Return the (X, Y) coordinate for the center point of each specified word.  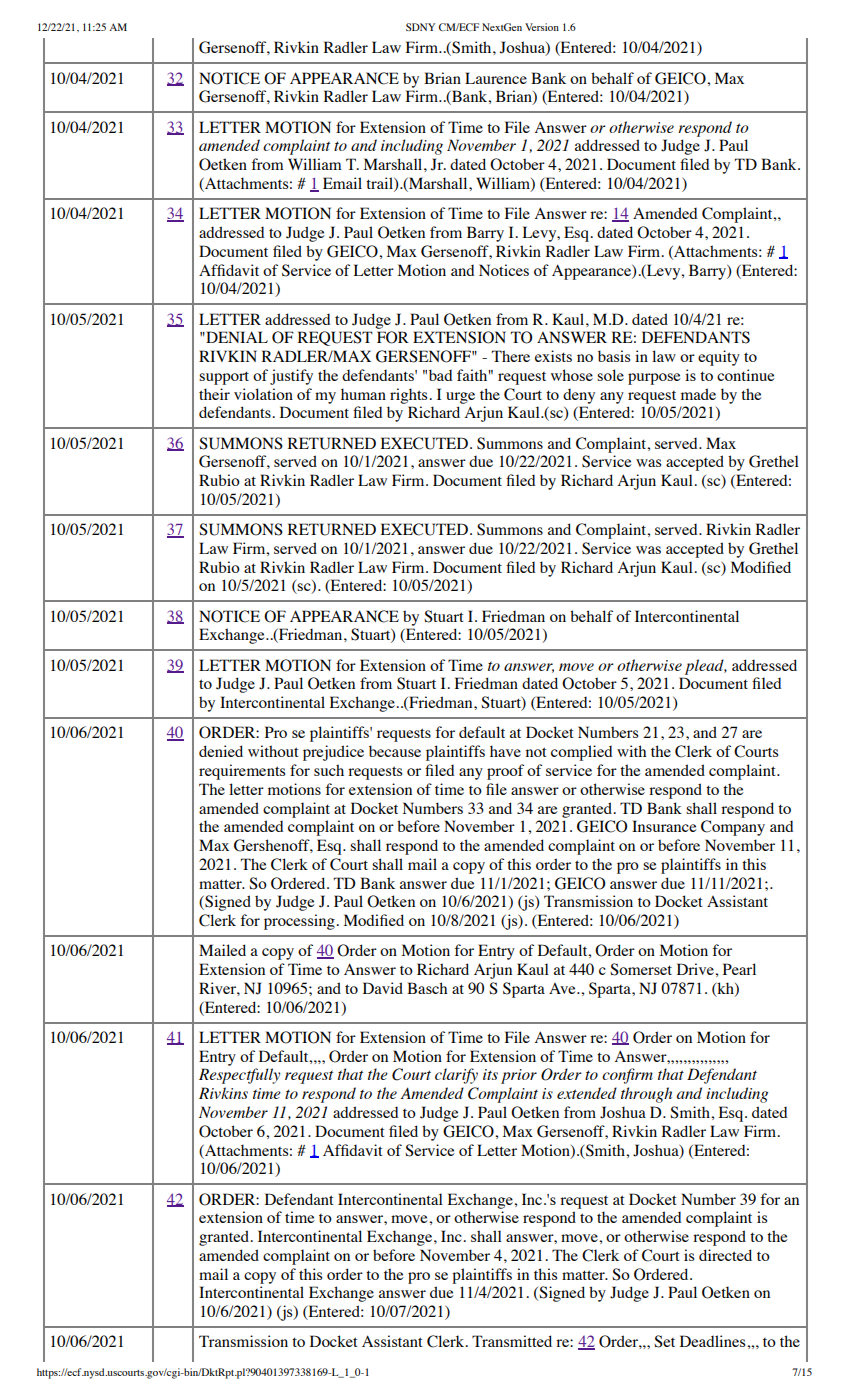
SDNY (420, 27)
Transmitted (512, 1341)
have (505, 751)
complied (582, 753)
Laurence (496, 78)
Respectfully (239, 1076)
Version (542, 27)
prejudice (333, 753)
